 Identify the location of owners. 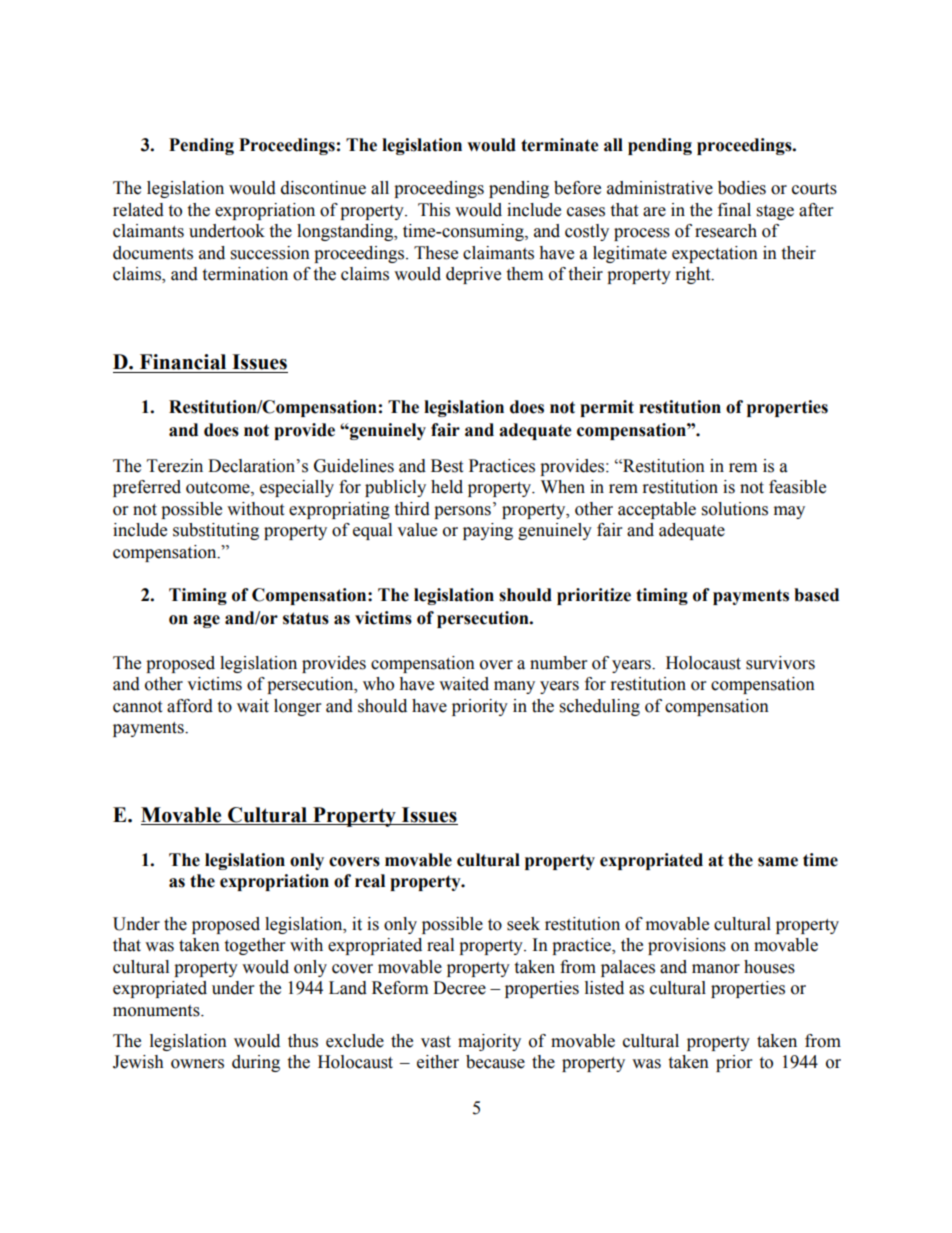
(197, 1064).
